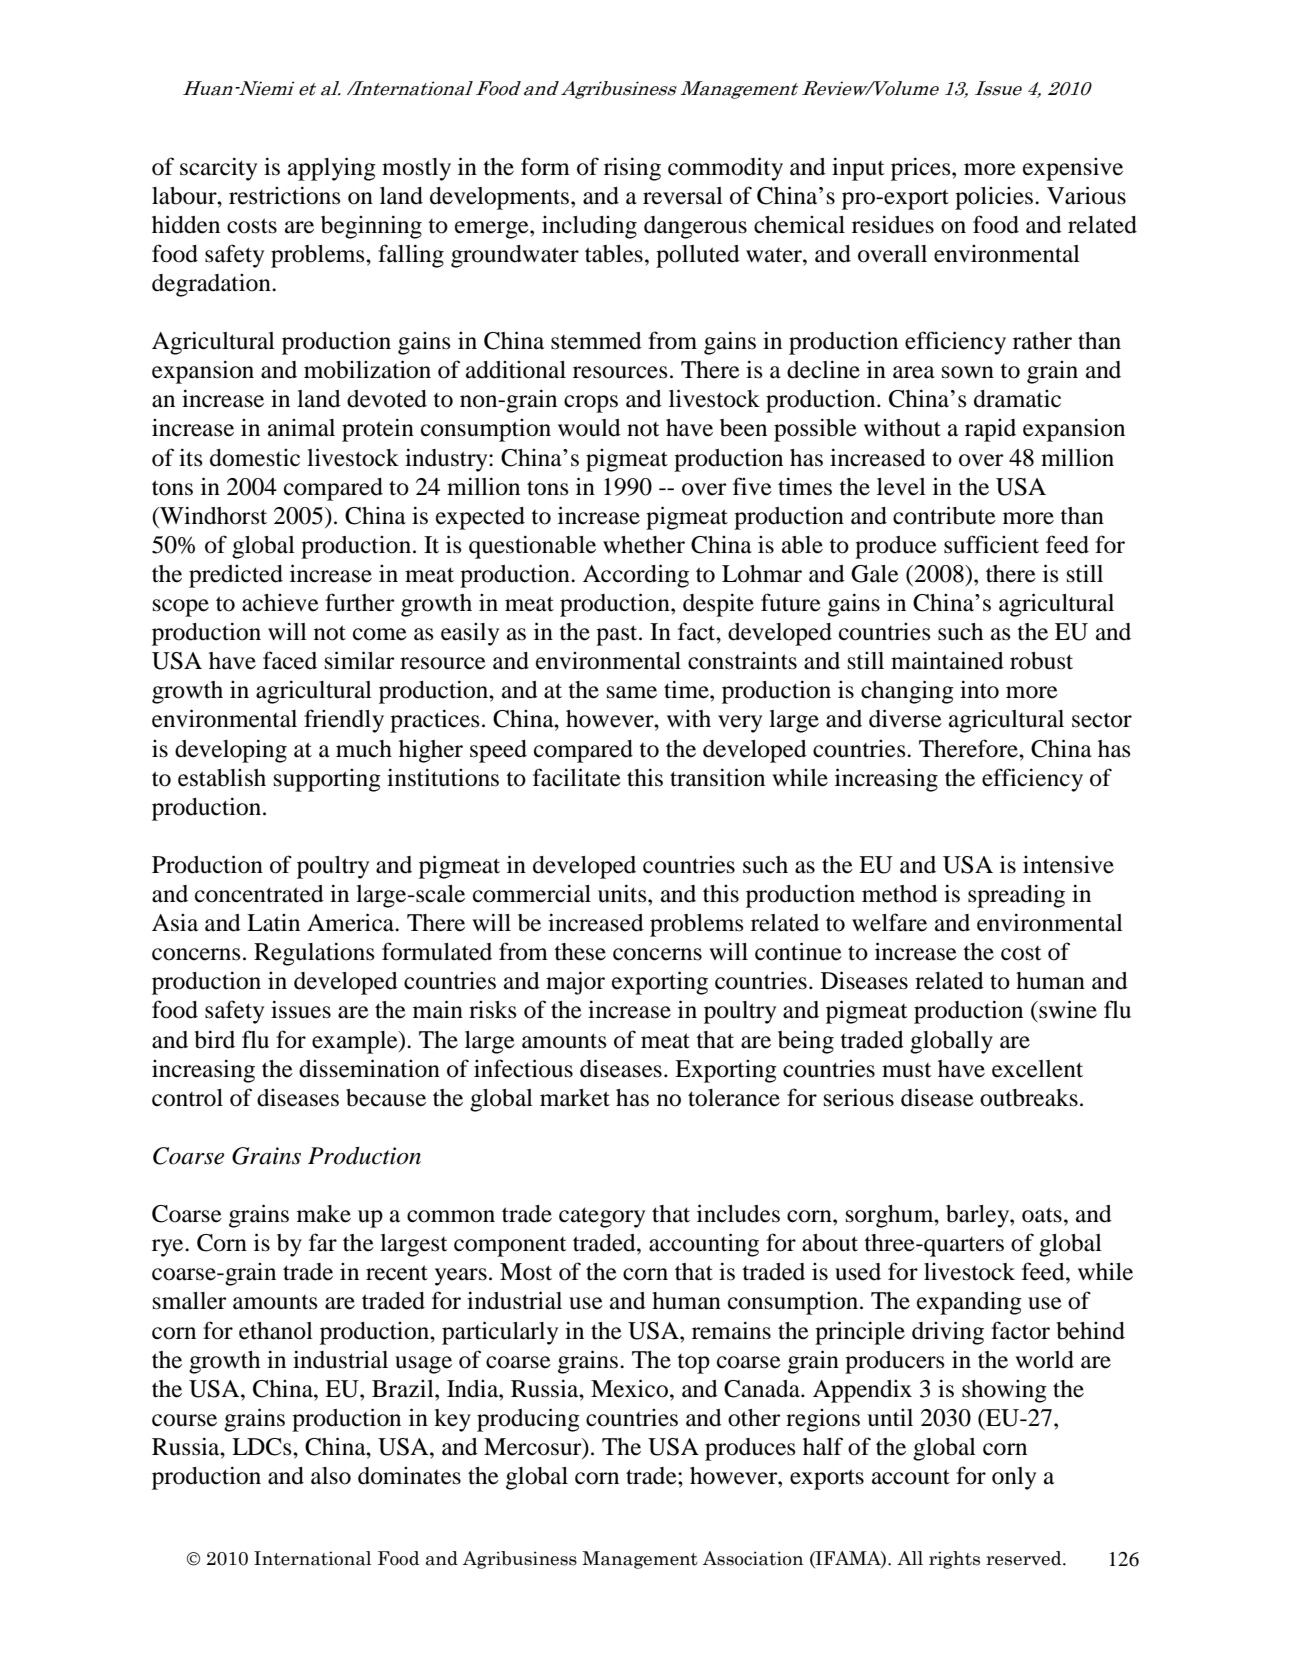  Describe the element at coordinates (290, 660) in the screenshot. I see `faced` at that location.
